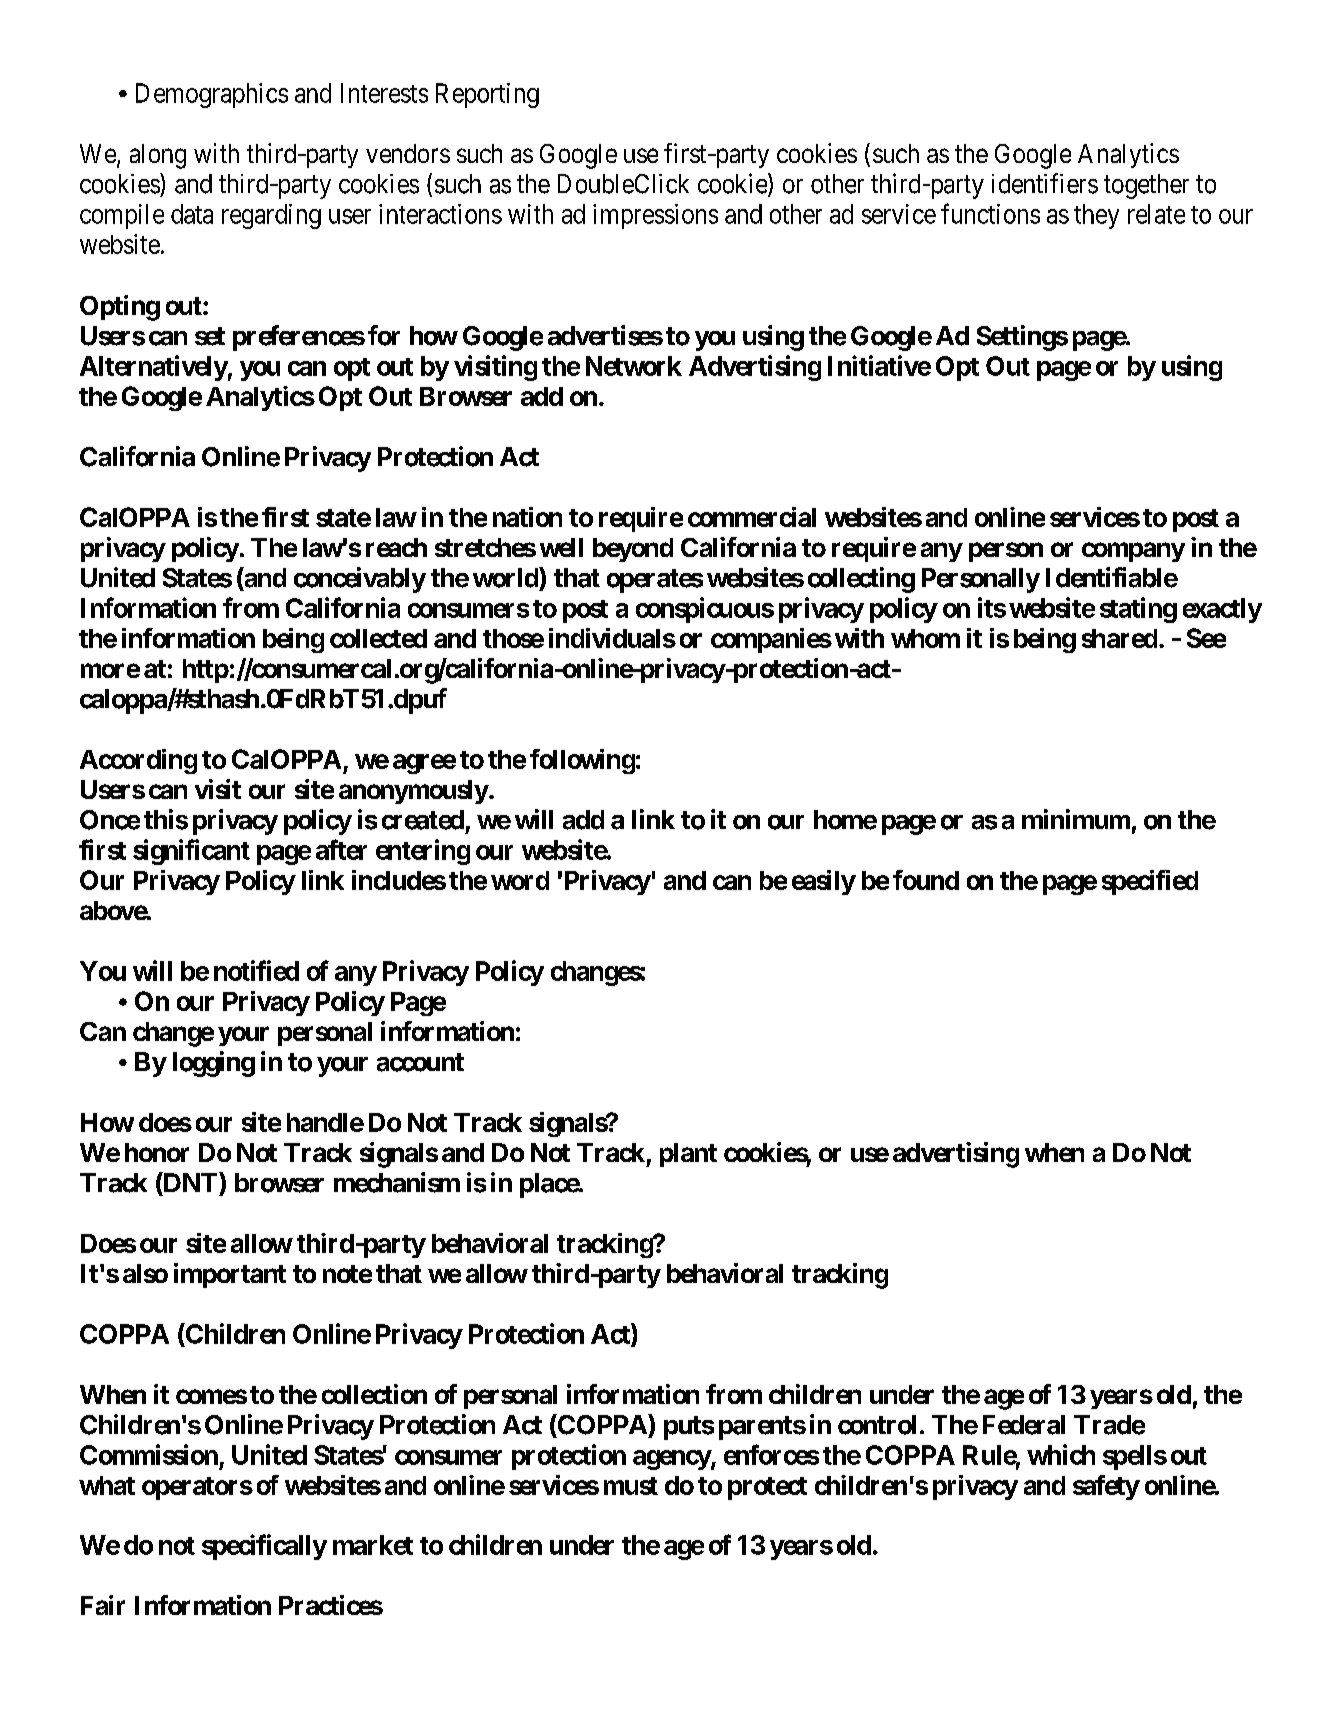 The width and height of the document is (1341, 1736). What do you see at coordinates (212, 95) in the document?
I see `Demographics` at bounding box center [212, 95].
